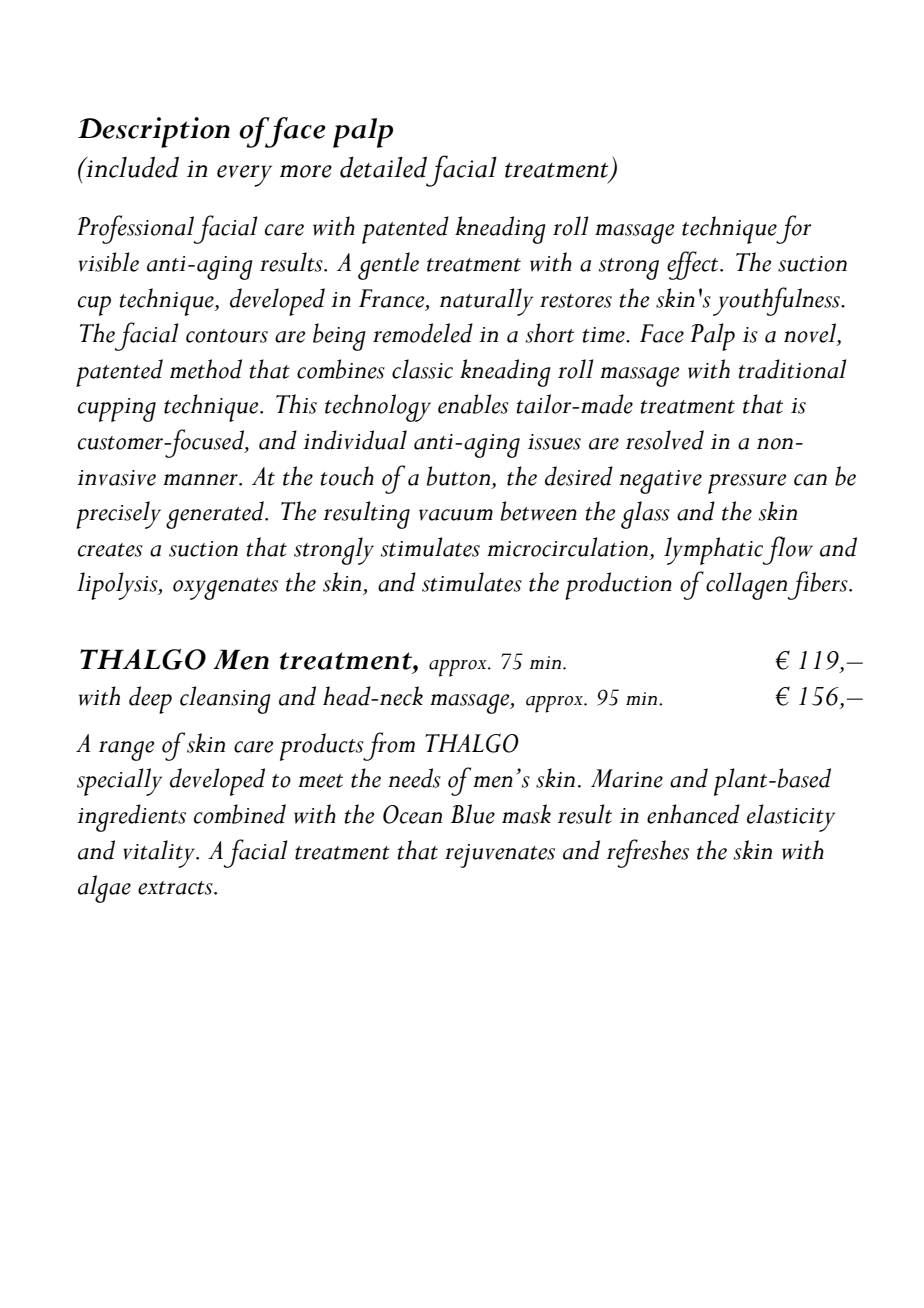 The height and width of the screenshot is (1308, 924). Describe the element at coordinates (383, 167) in the screenshot. I see `detailed` at that location.
